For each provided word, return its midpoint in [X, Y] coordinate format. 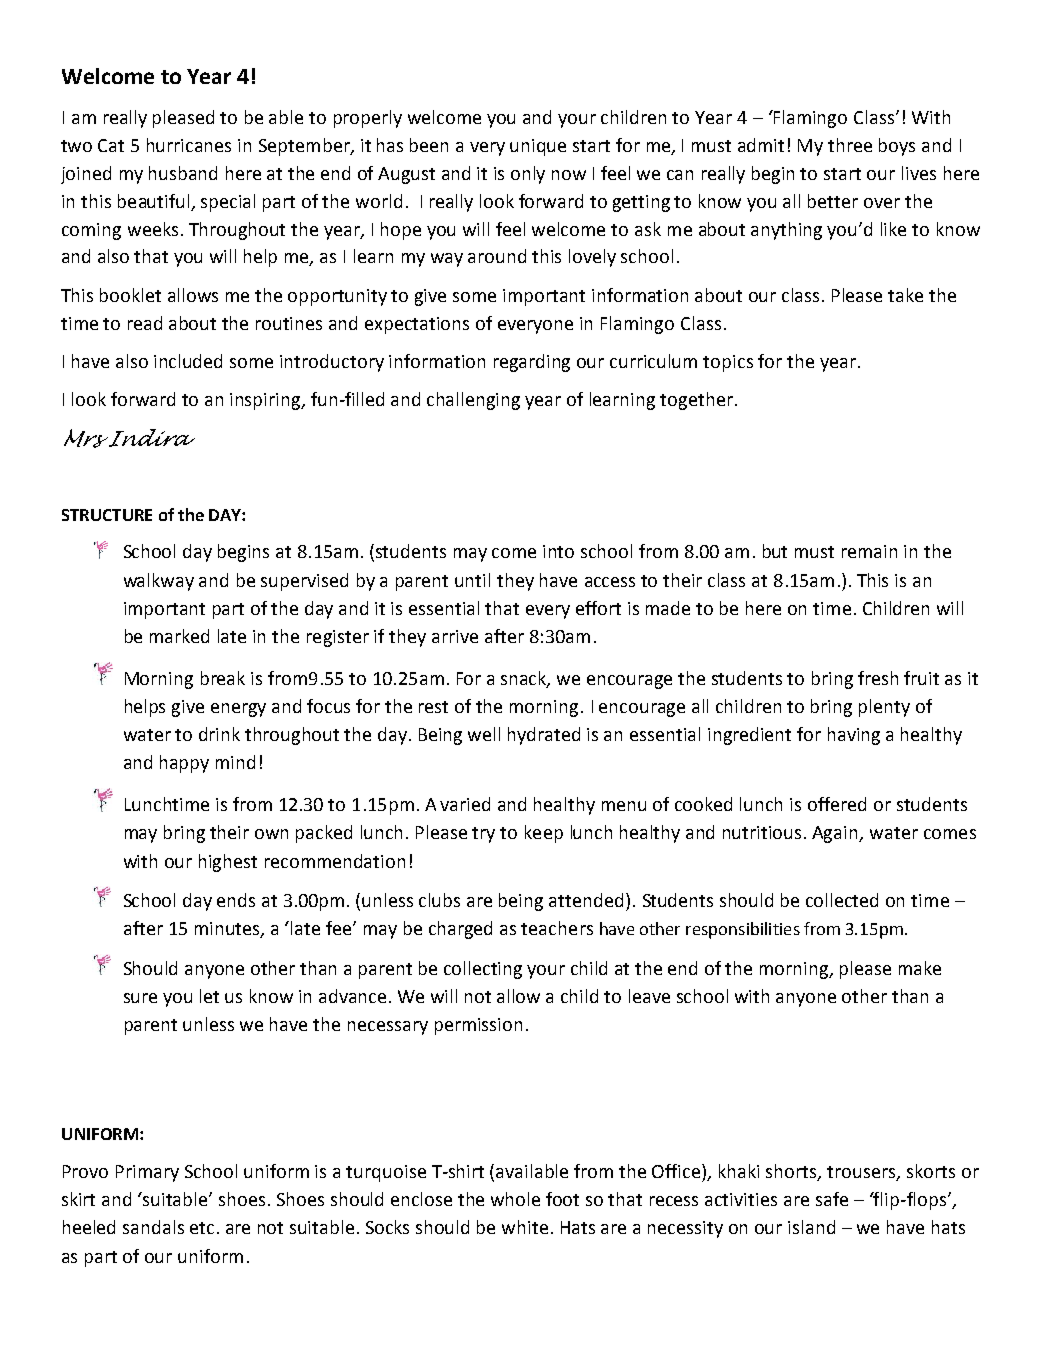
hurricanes [189, 145]
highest [228, 863]
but [775, 551]
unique [538, 147]
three [850, 145]
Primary [147, 1173]
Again [836, 834]
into [558, 551]
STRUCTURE [107, 515]
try [483, 835]
